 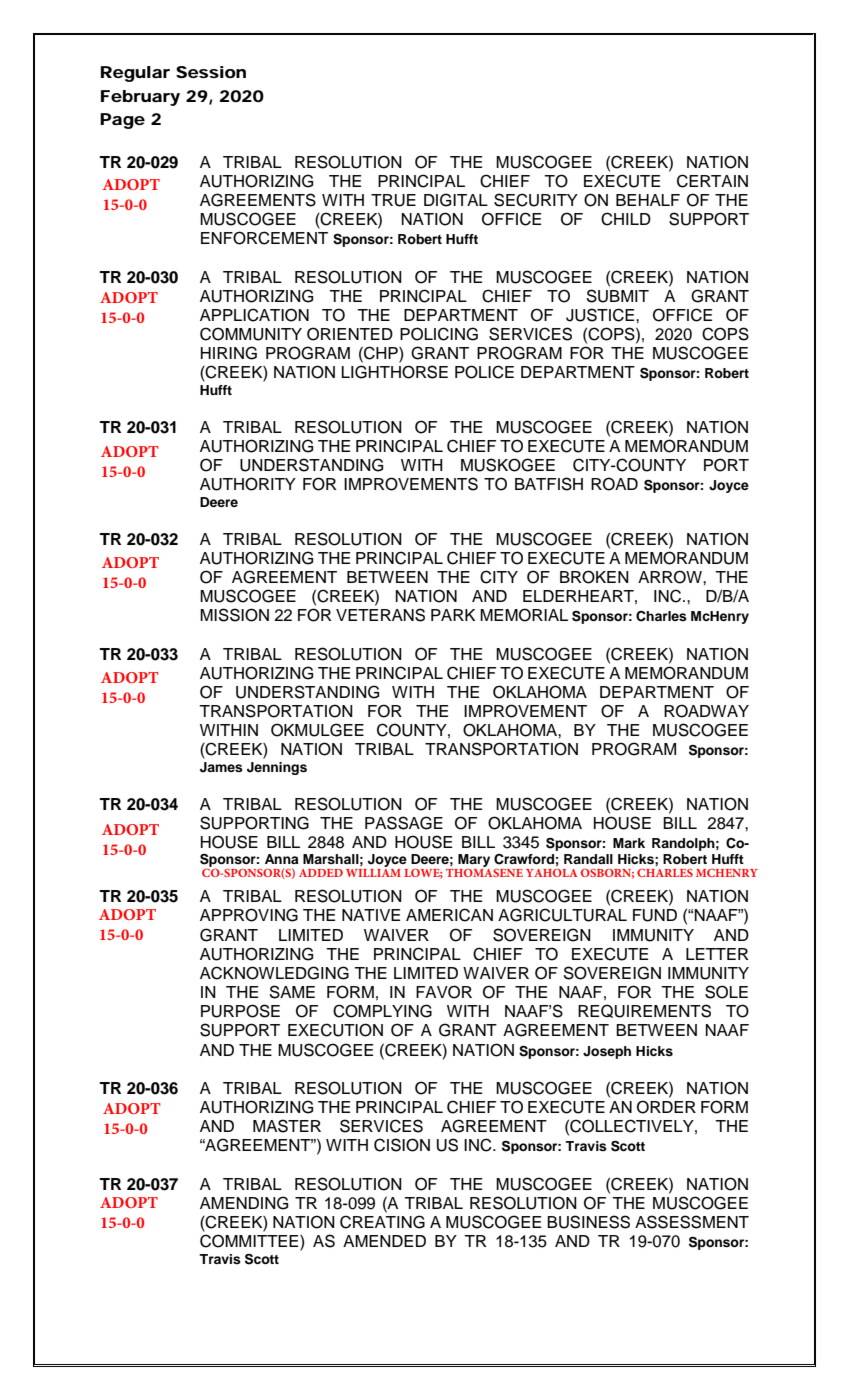 What do you see at coordinates (456, 200) in the screenshot?
I see `DIGITAL` at bounding box center [456, 200].
